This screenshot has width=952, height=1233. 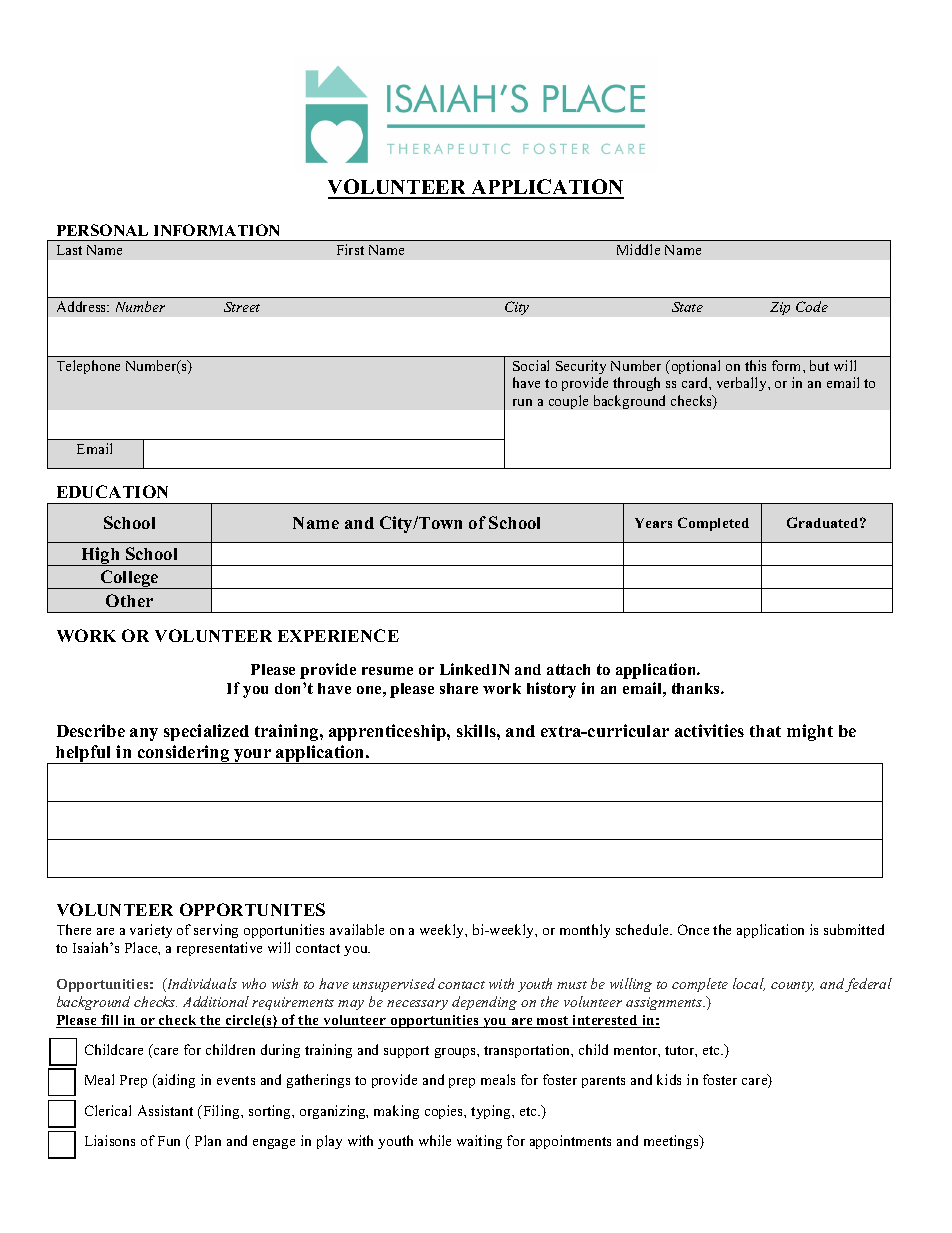 I want to click on any, so click(x=144, y=734).
